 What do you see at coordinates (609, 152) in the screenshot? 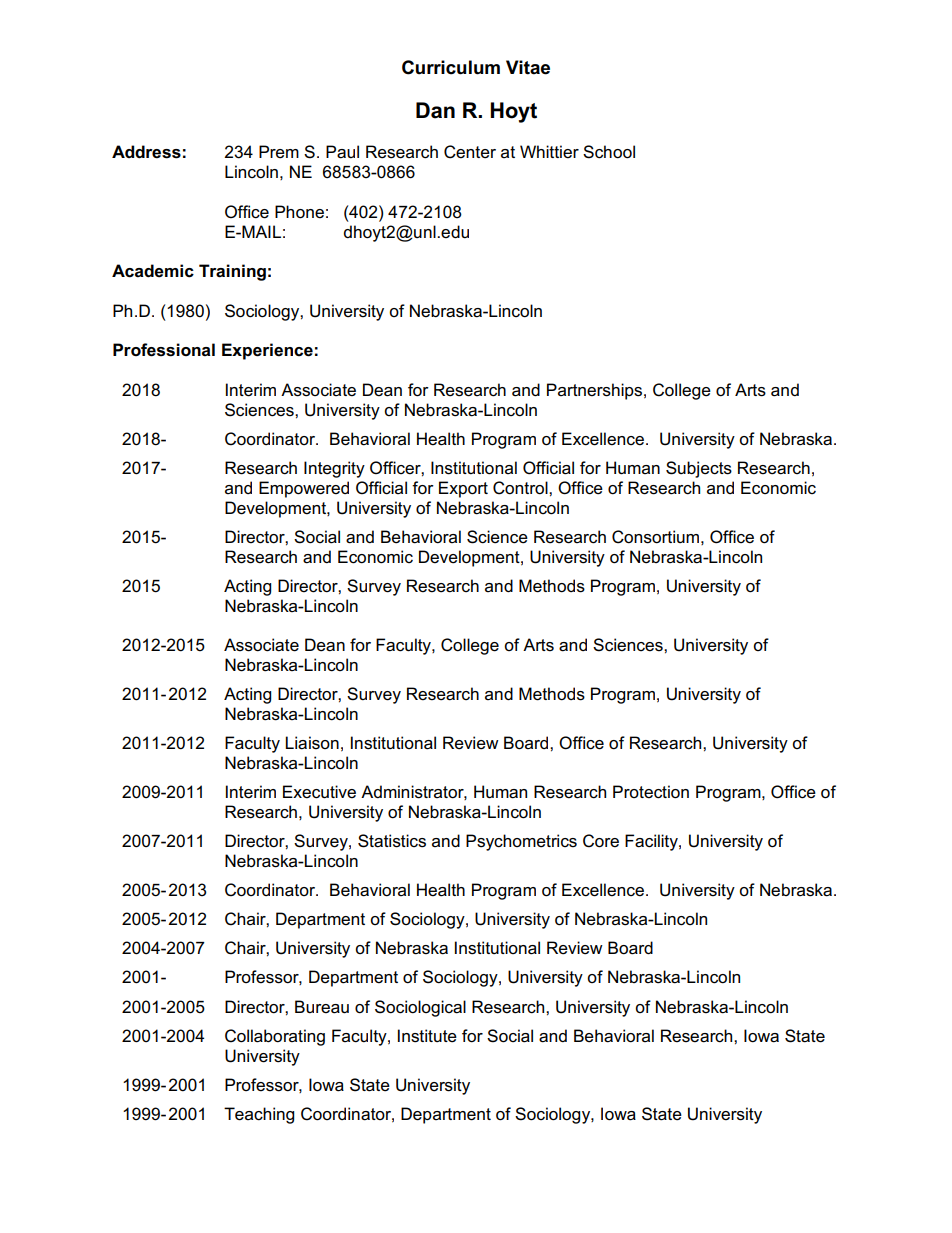
I see `School` at bounding box center [609, 152].
